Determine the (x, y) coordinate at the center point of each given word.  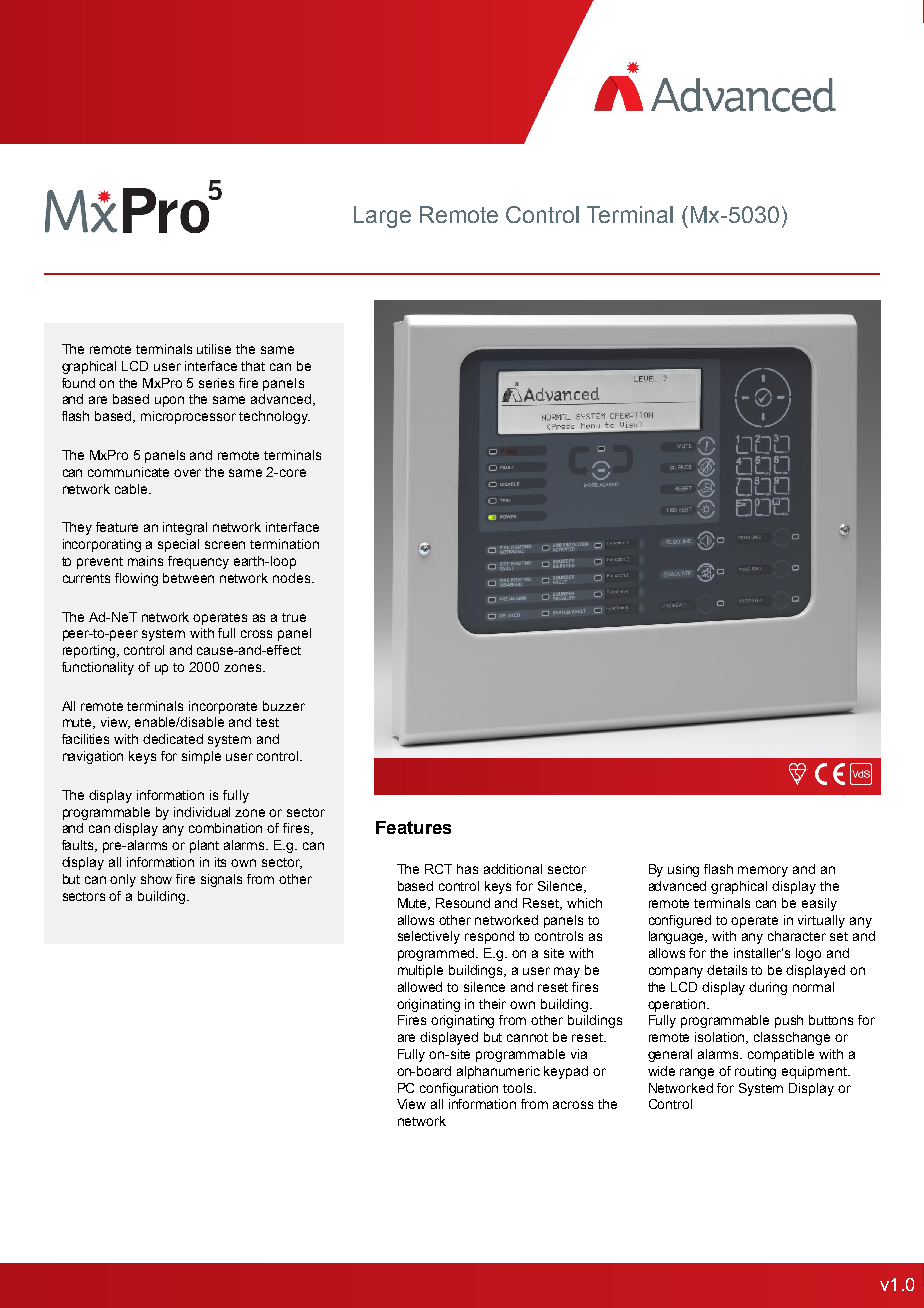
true (294, 617)
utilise (214, 349)
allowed (420, 987)
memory (763, 871)
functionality (98, 668)
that (253, 366)
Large (382, 217)
